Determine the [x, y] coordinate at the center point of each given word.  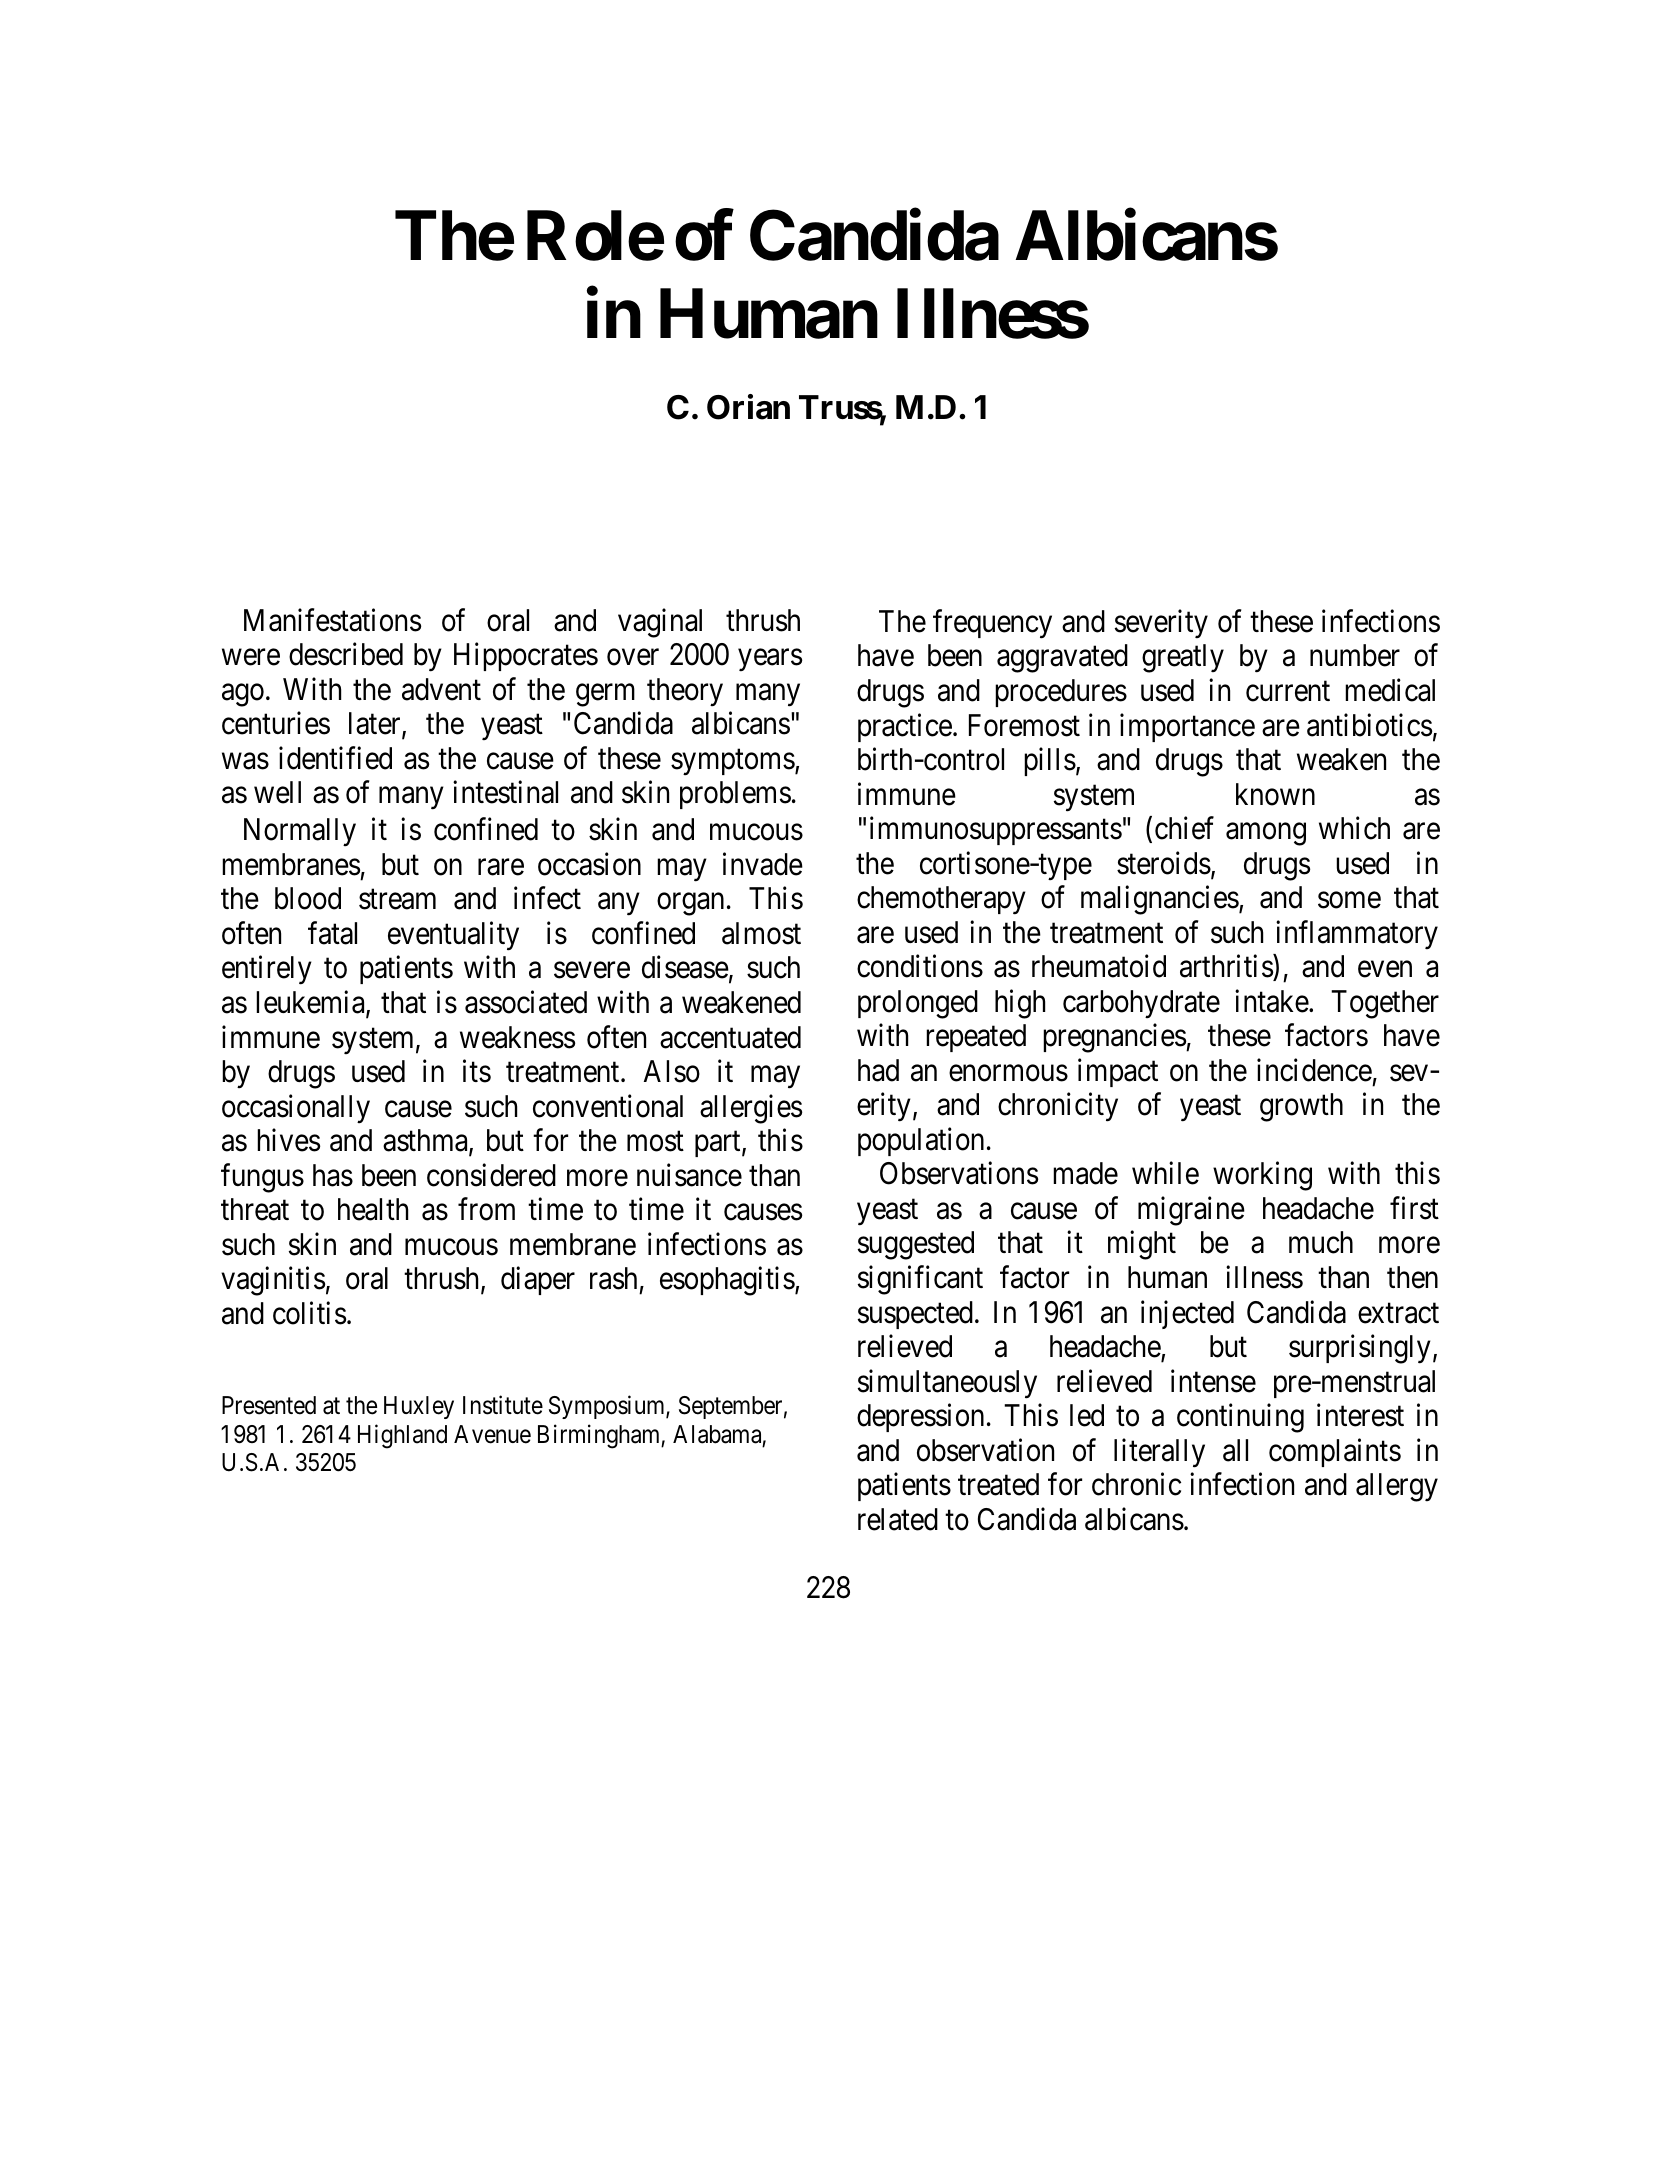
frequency [992, 624]
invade [763, 864]
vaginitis [273, 1281]
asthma [426, 1141]
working [1262, 1176]
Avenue [492, 1434]
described [346, 654]
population [921, 1142]
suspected [915, 1315]
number [1355, 655]
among [1266, 834]
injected [1187, 1314]
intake [1272, 1001]
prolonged [918, 1004]
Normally [300, 832]
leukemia [311, 1003]
